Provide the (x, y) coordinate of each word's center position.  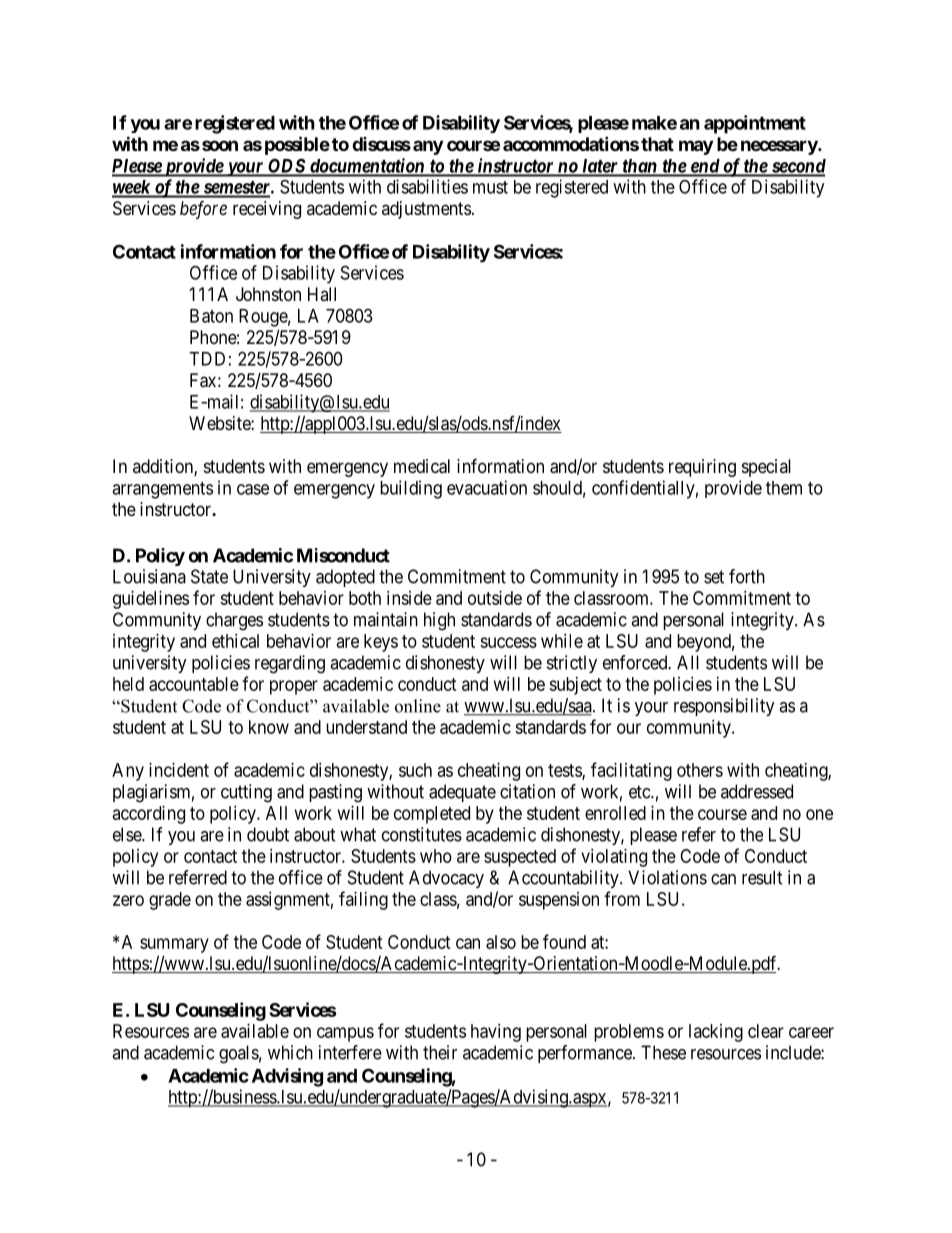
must (490, 187)
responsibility (724, 707)
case (253, 489)
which (290, 1052)
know (269, 727)
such (415, 770)
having (496, 1033)
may (696, 147)
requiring (702, 468)
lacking (716, 1033)
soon (220, 145)
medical (422, 466)
